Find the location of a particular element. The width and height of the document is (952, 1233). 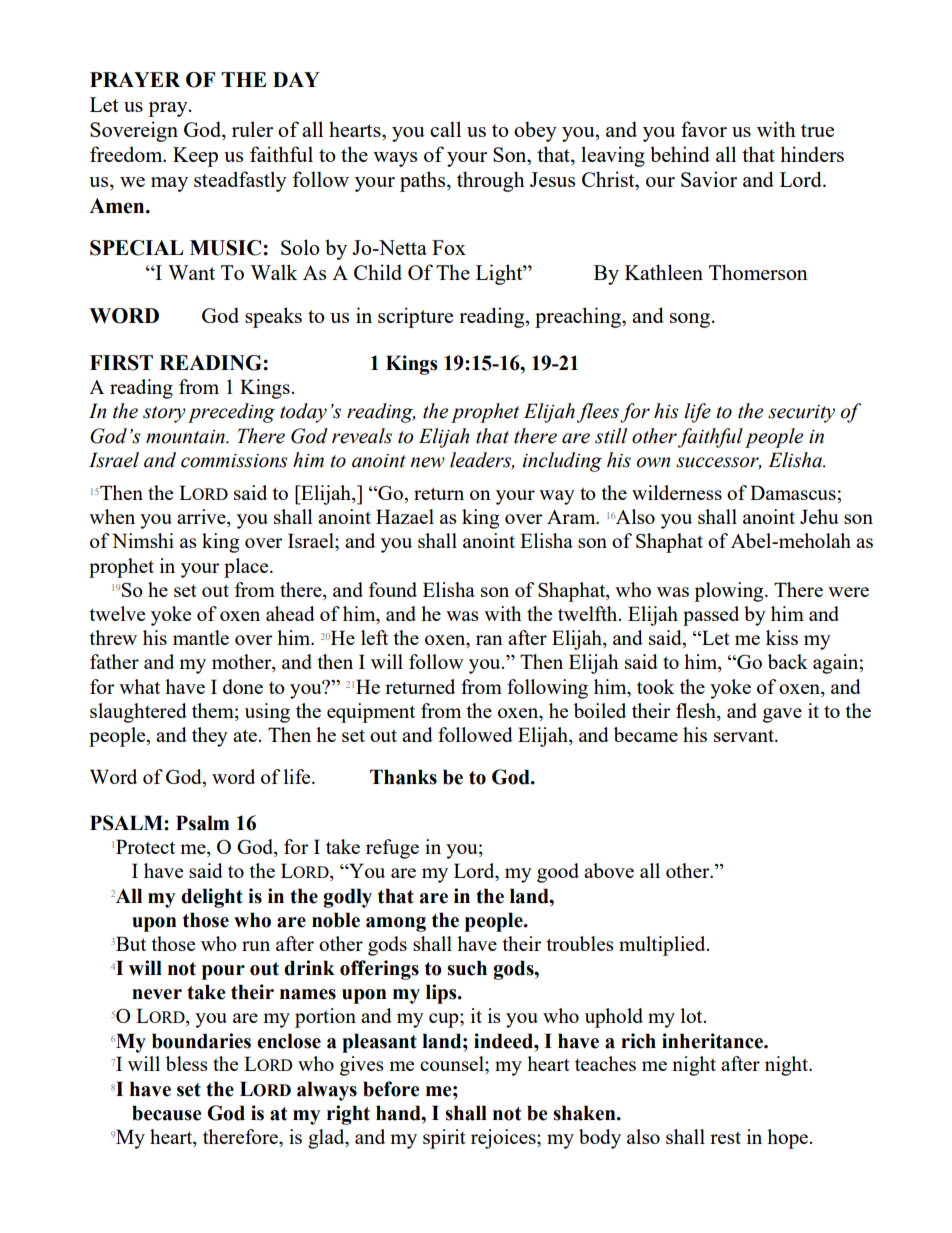

preceding is located at coordinates (231, 413).
